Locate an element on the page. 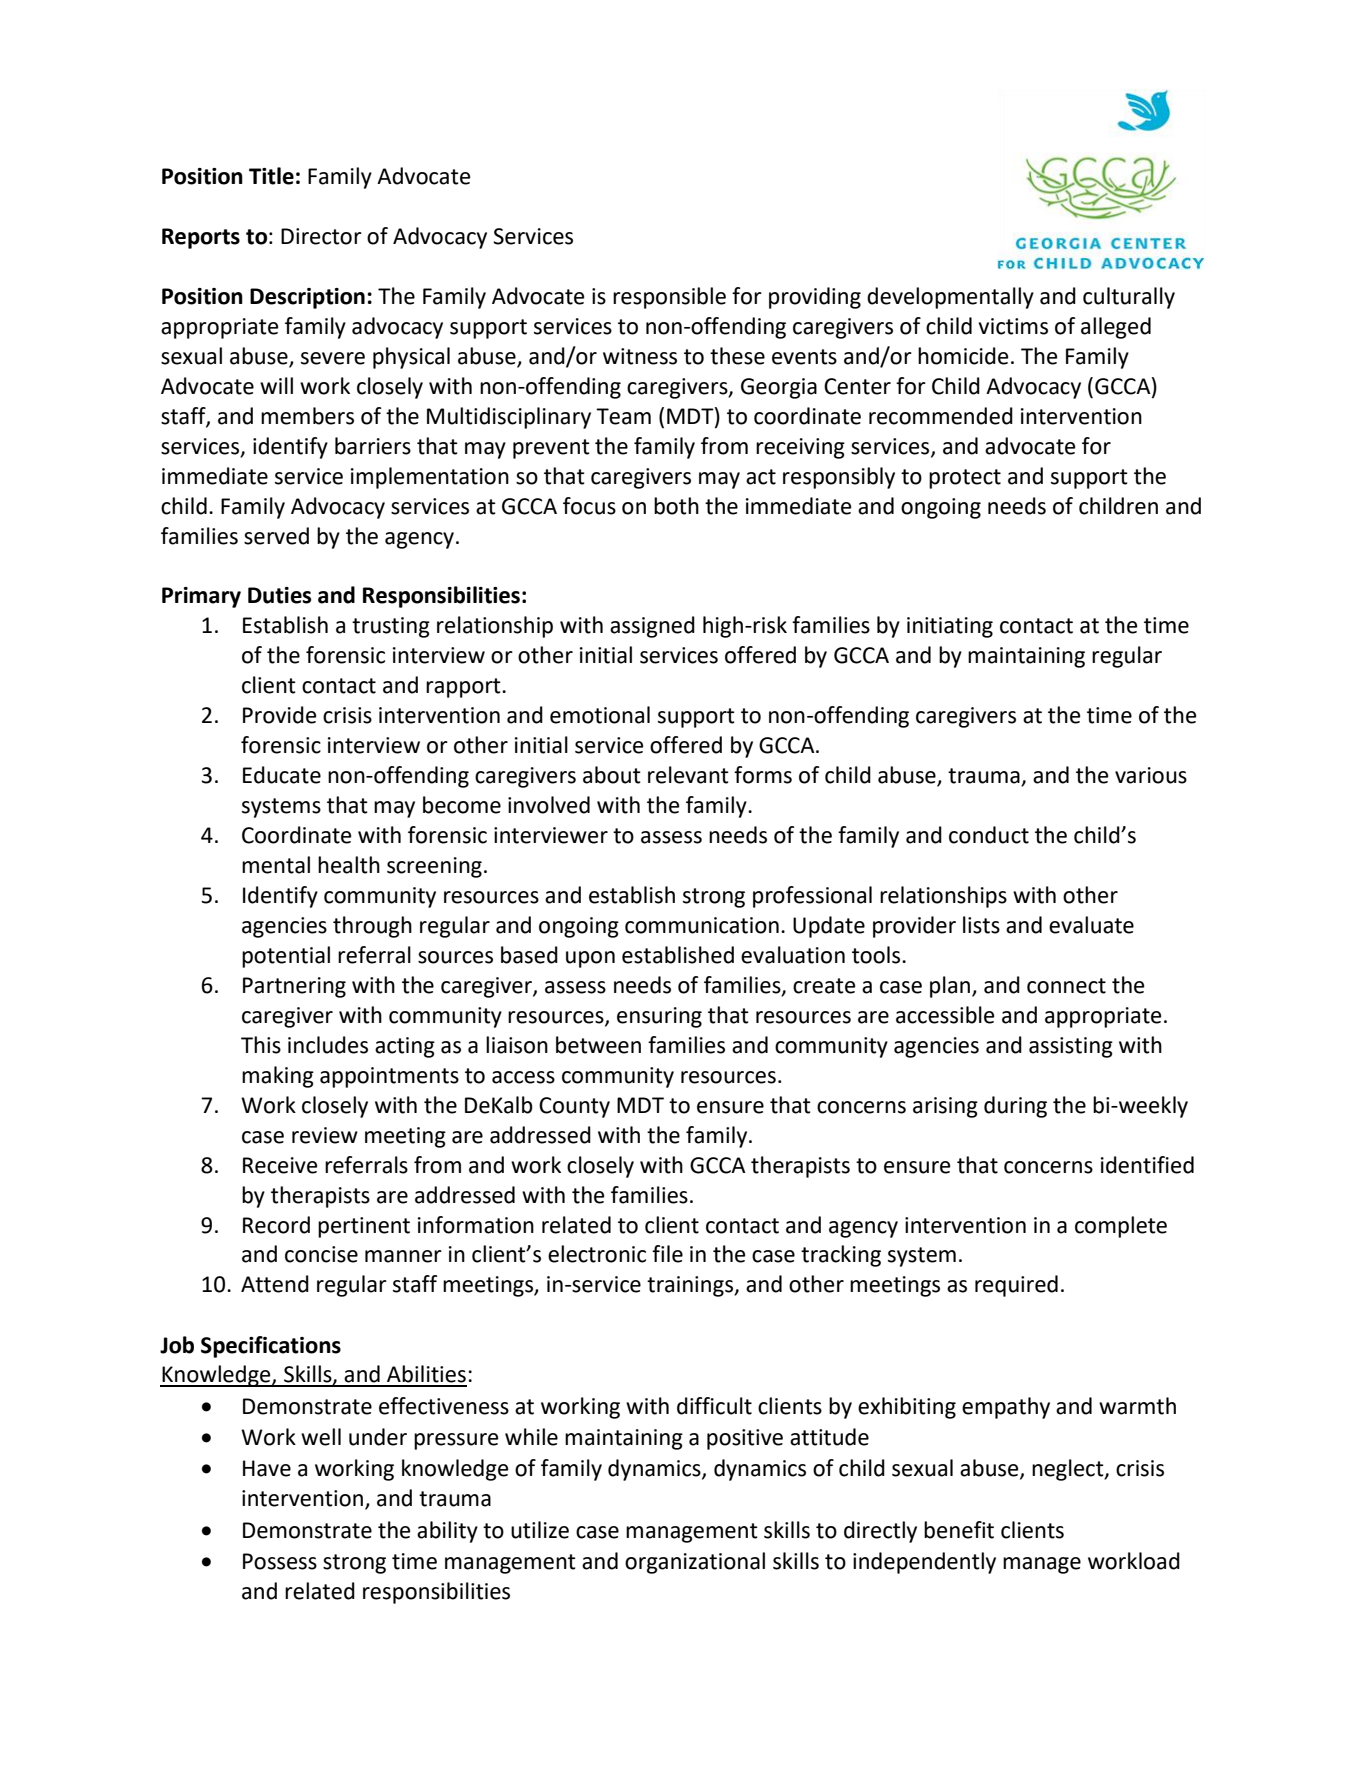 The height and width of the page is (1767, 1366). Director is located at coordinates (321, 236).
